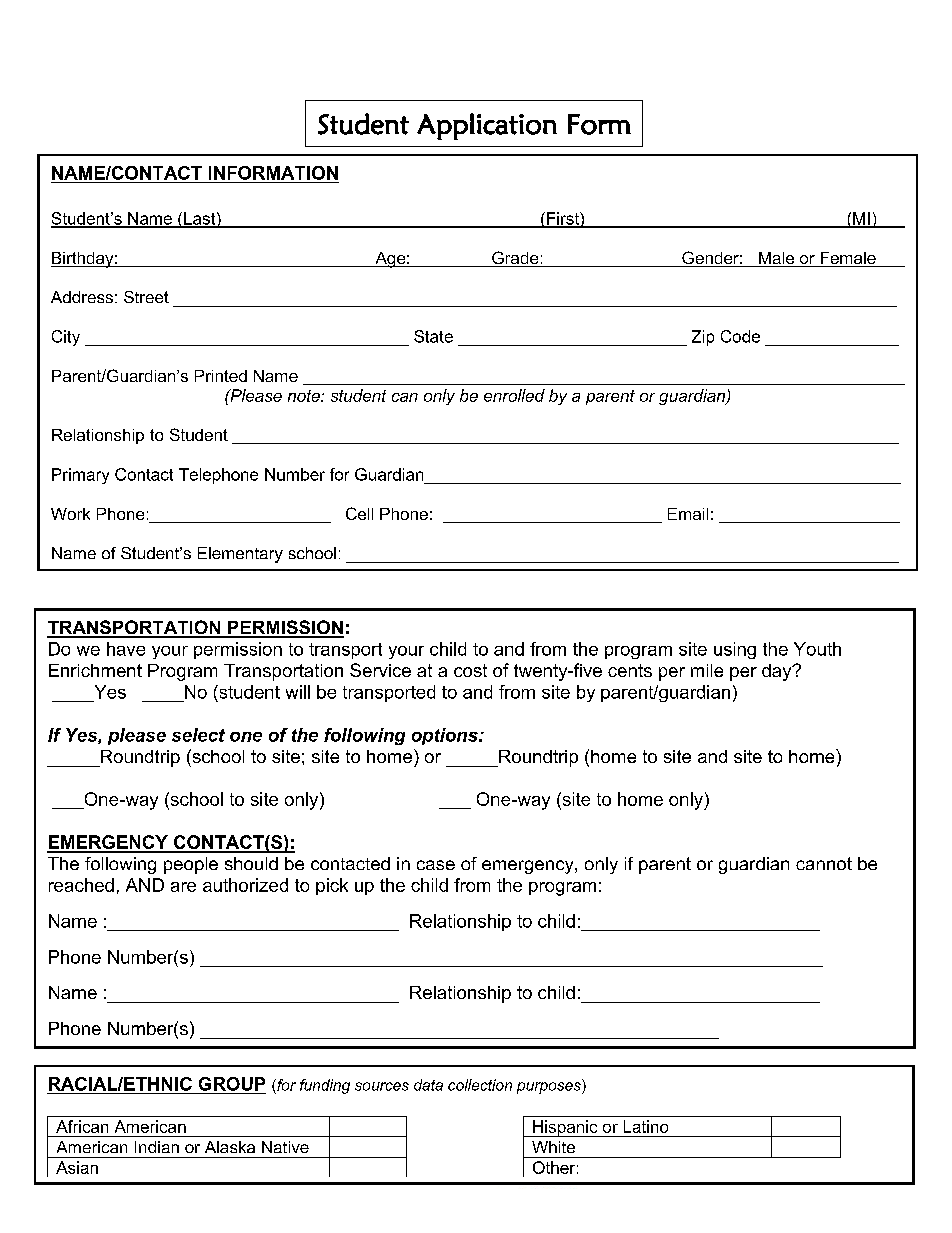  Describe the element at coordinates (428, 1085) in the page. I see `data` at that location.
